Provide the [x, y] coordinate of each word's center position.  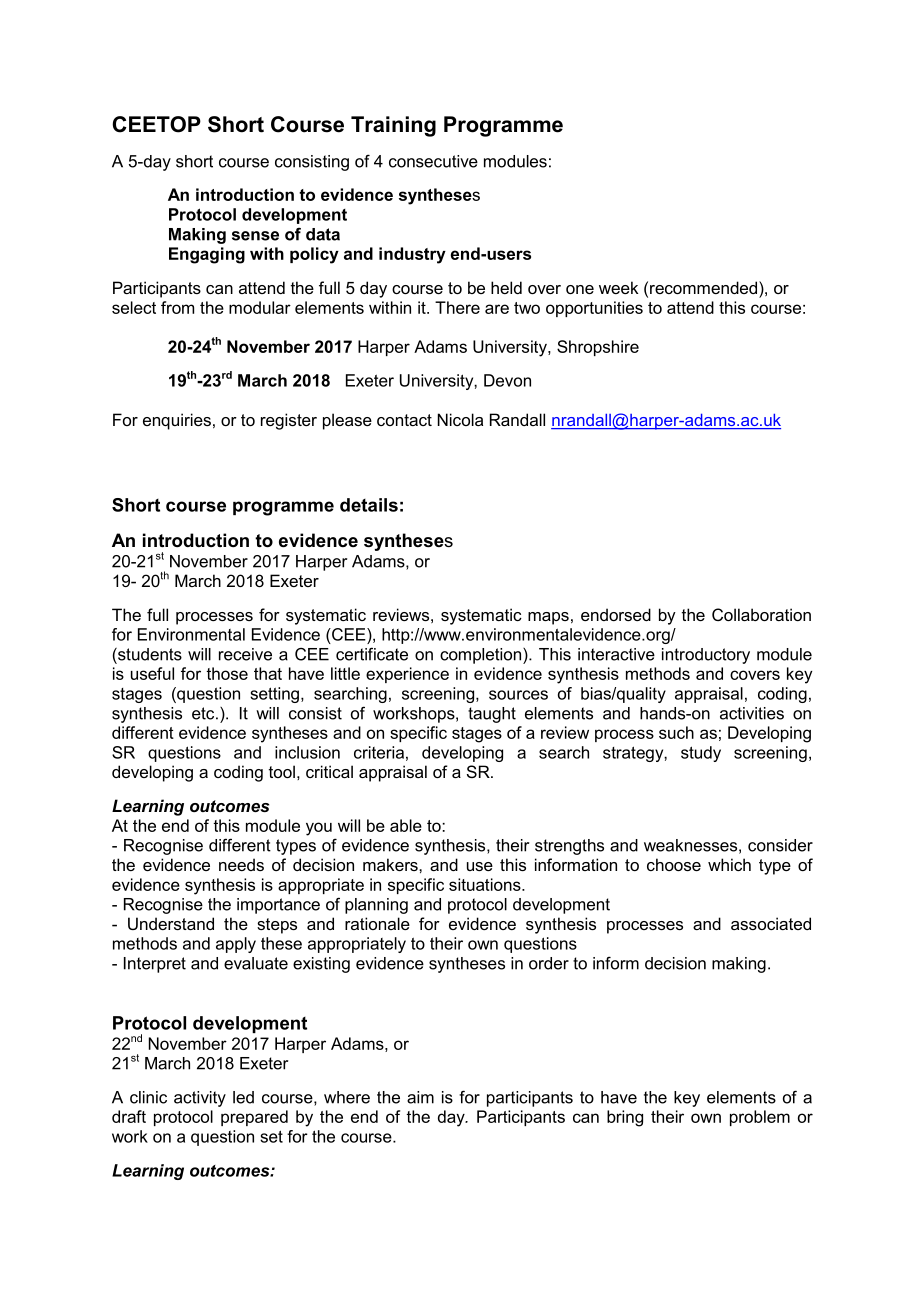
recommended [705, 287]
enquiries [177, 421]
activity [200, 1099]
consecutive [433, 161]
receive [245, 654]
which [729, 864]
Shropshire [598, 348]
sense [255, 236]
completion [482, 656]
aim [420, 1097]
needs [241, 864]
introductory [706, 656]
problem [760, 1118]
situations [486, 884]
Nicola [460, 419]
